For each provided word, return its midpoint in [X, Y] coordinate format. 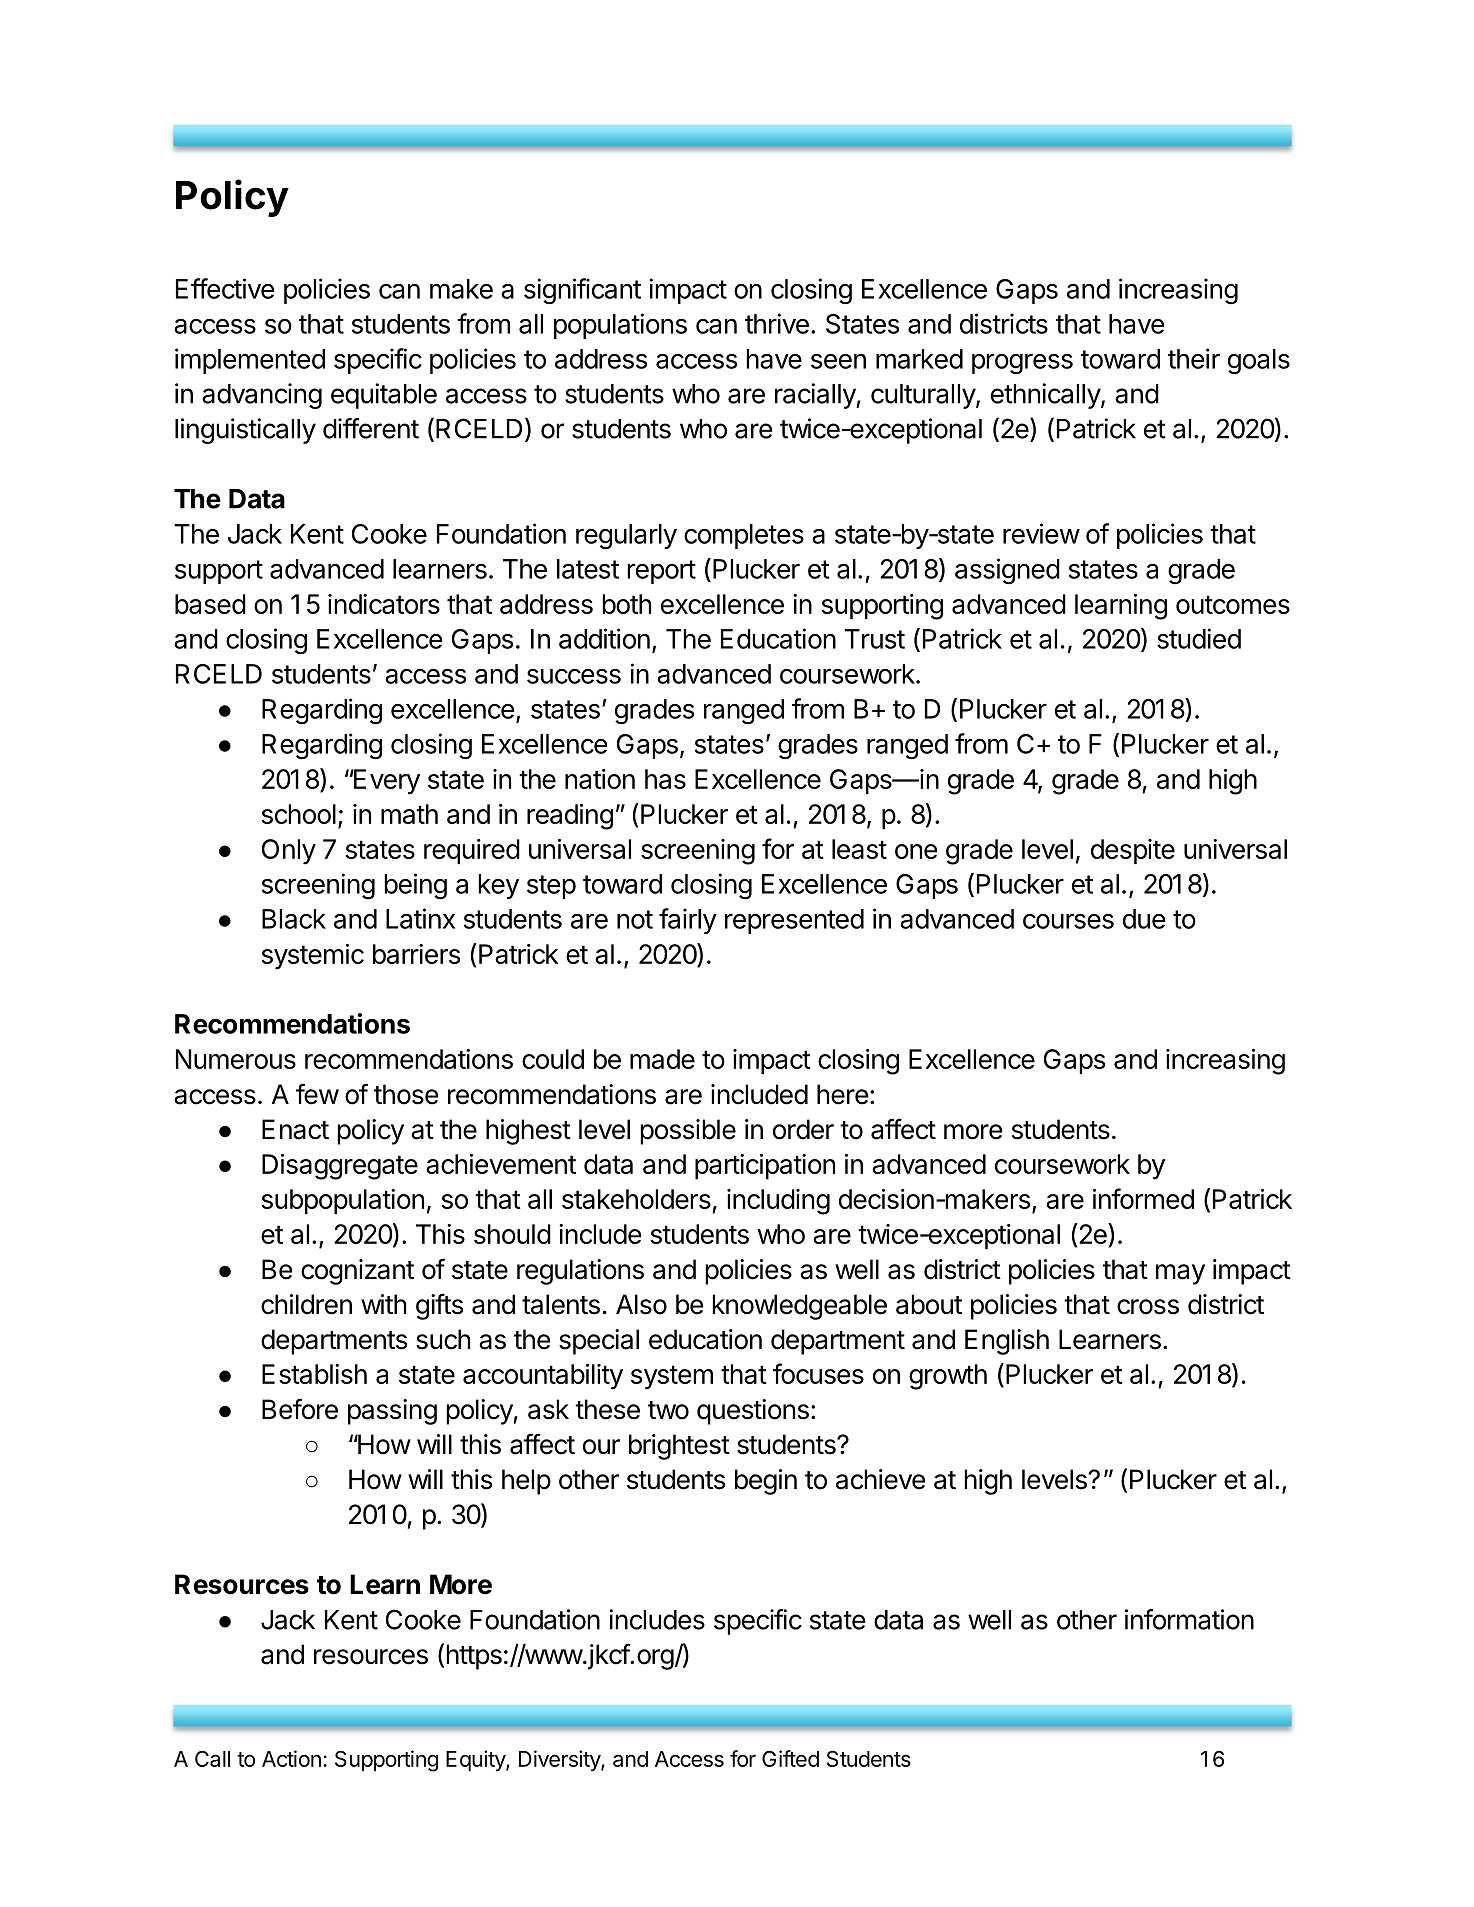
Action [291, 1758]
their [1194, 358]
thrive [777, 323]
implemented [250, 361]
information [1189, 1619]
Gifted [790, 1758]
